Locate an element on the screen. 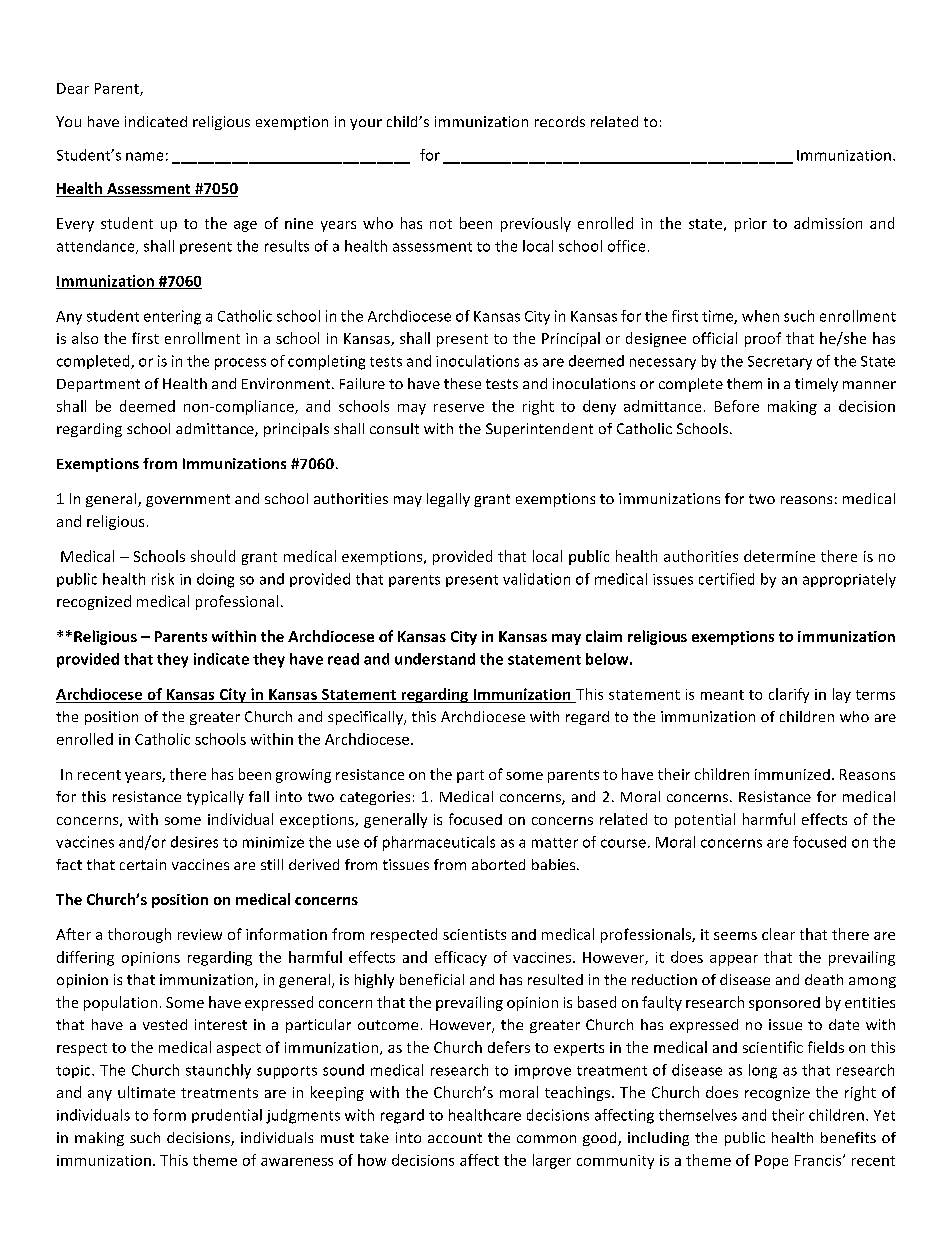 Image resolution: width=952 pixels, height=1233 pixels. account is located at coordinates (455, 1138).
